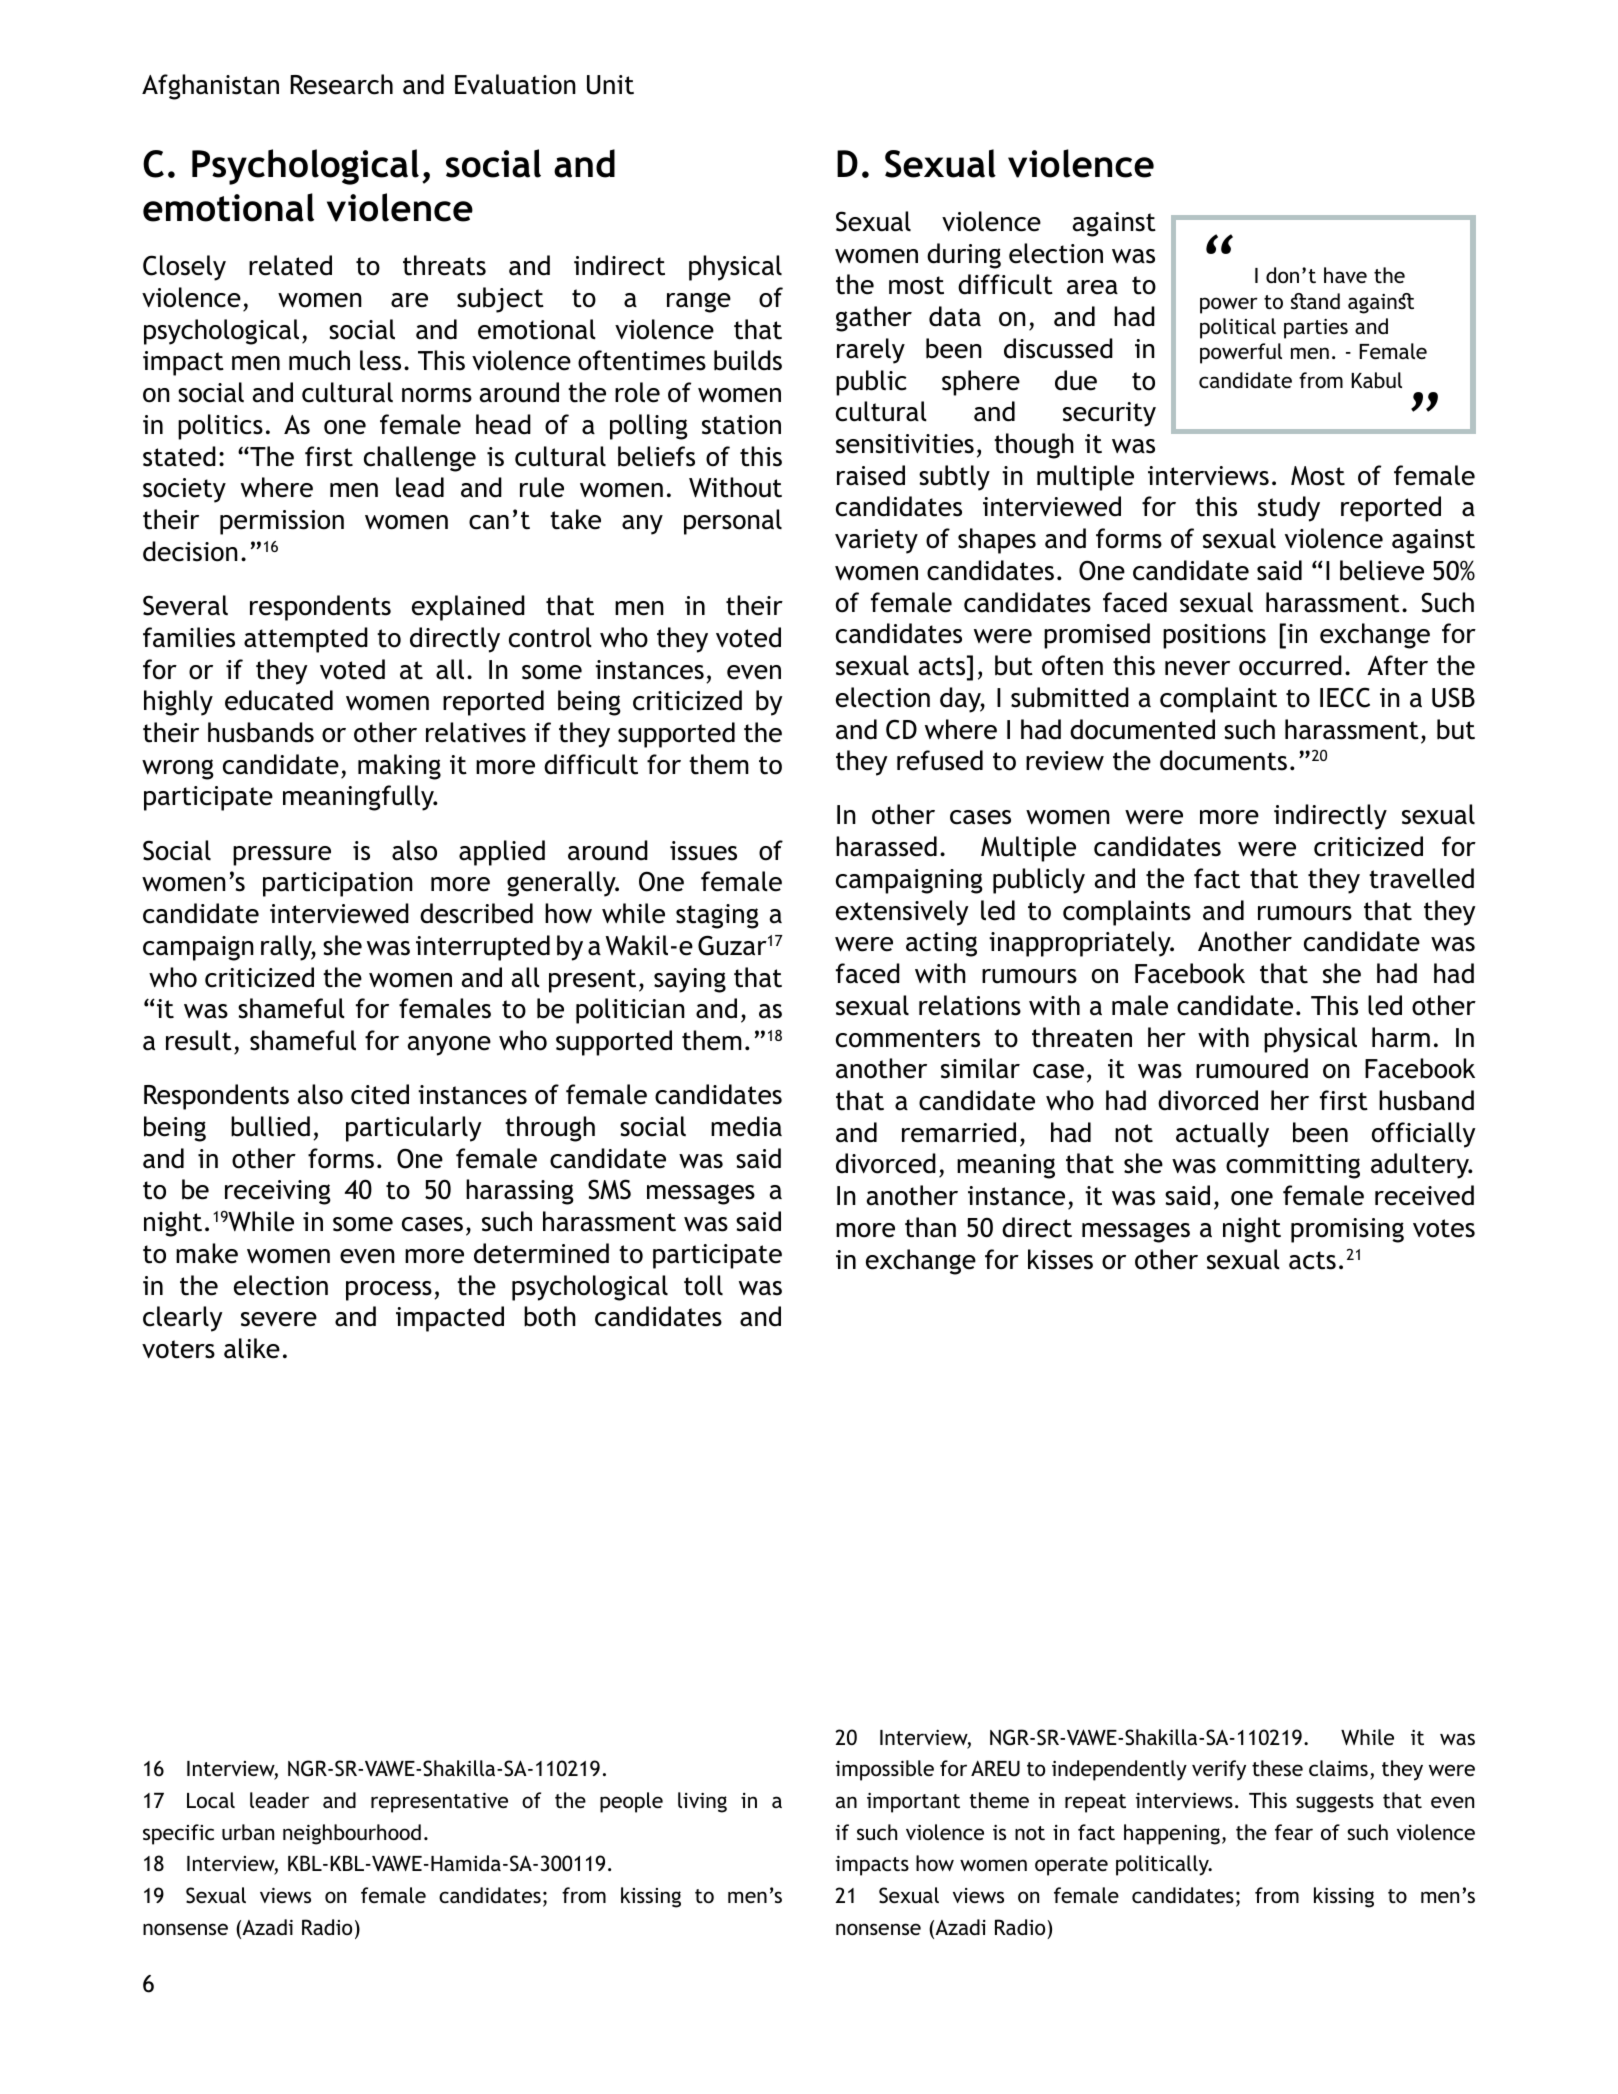 The height and width of the document is (2094, 1618). What do you see at coordinates (252, 1348) in the document?
I see `alike` at bounding box center [252, 1348].
